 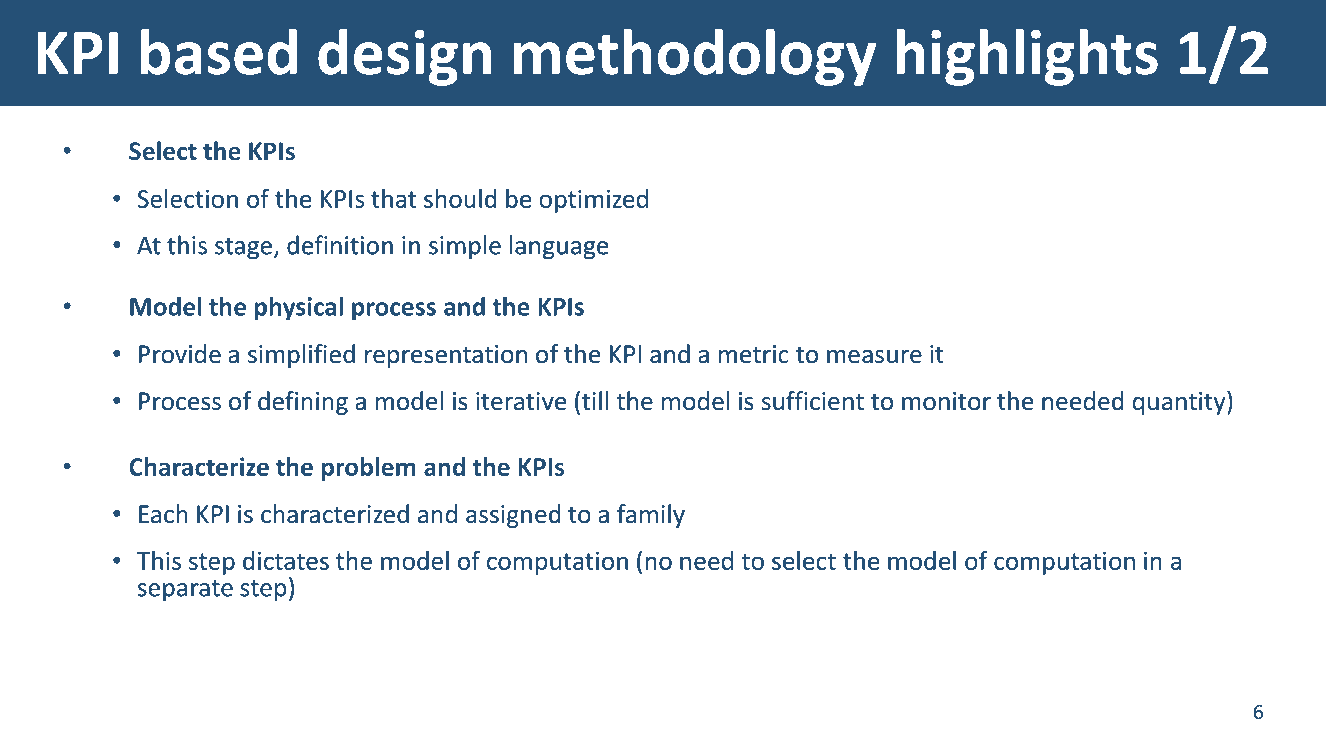 What do you see at coordinates (651, 516) in the document?
I see `family` at bounding box center [651, 516].
